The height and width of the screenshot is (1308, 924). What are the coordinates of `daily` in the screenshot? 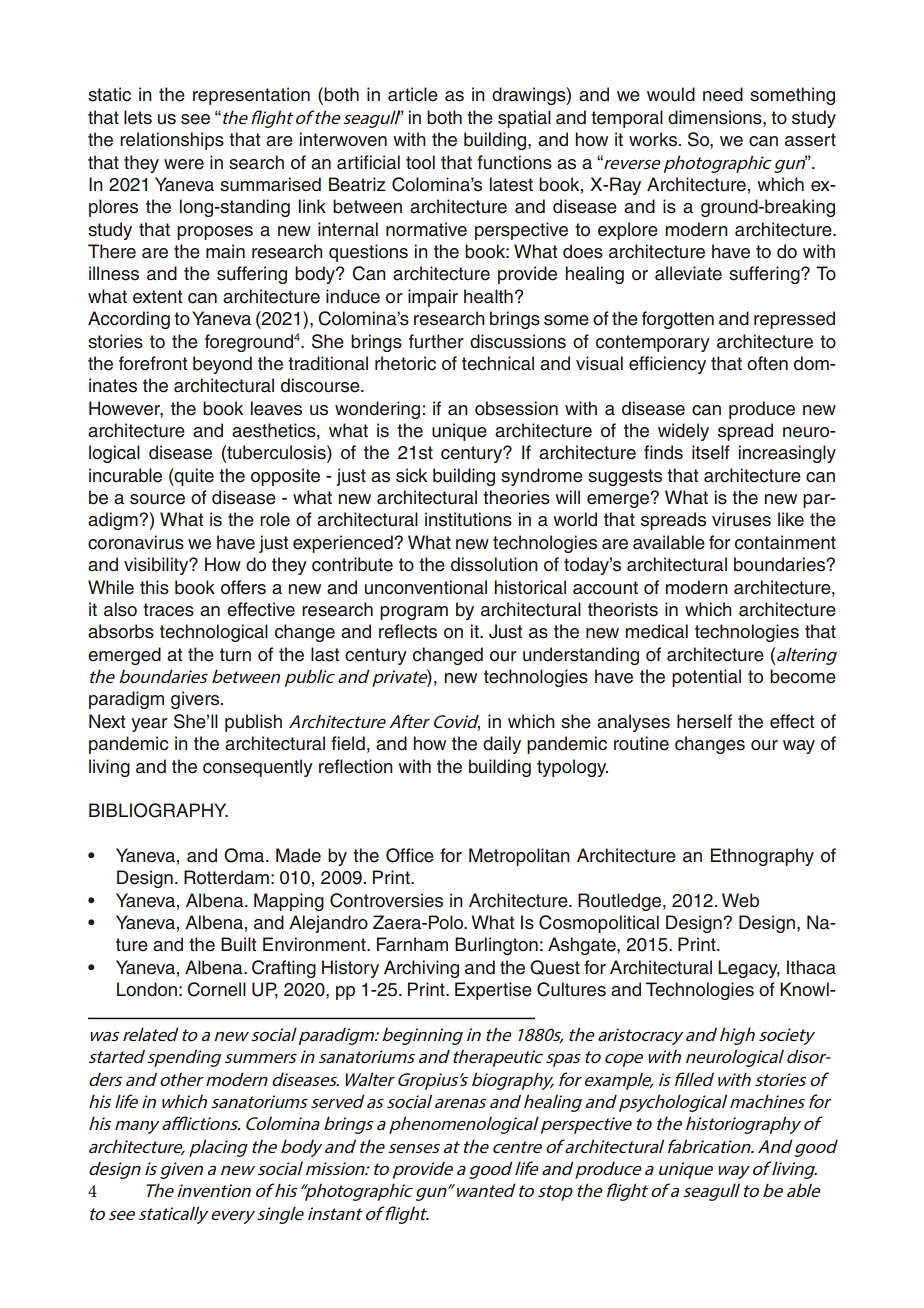 It's located at (502, 745).
